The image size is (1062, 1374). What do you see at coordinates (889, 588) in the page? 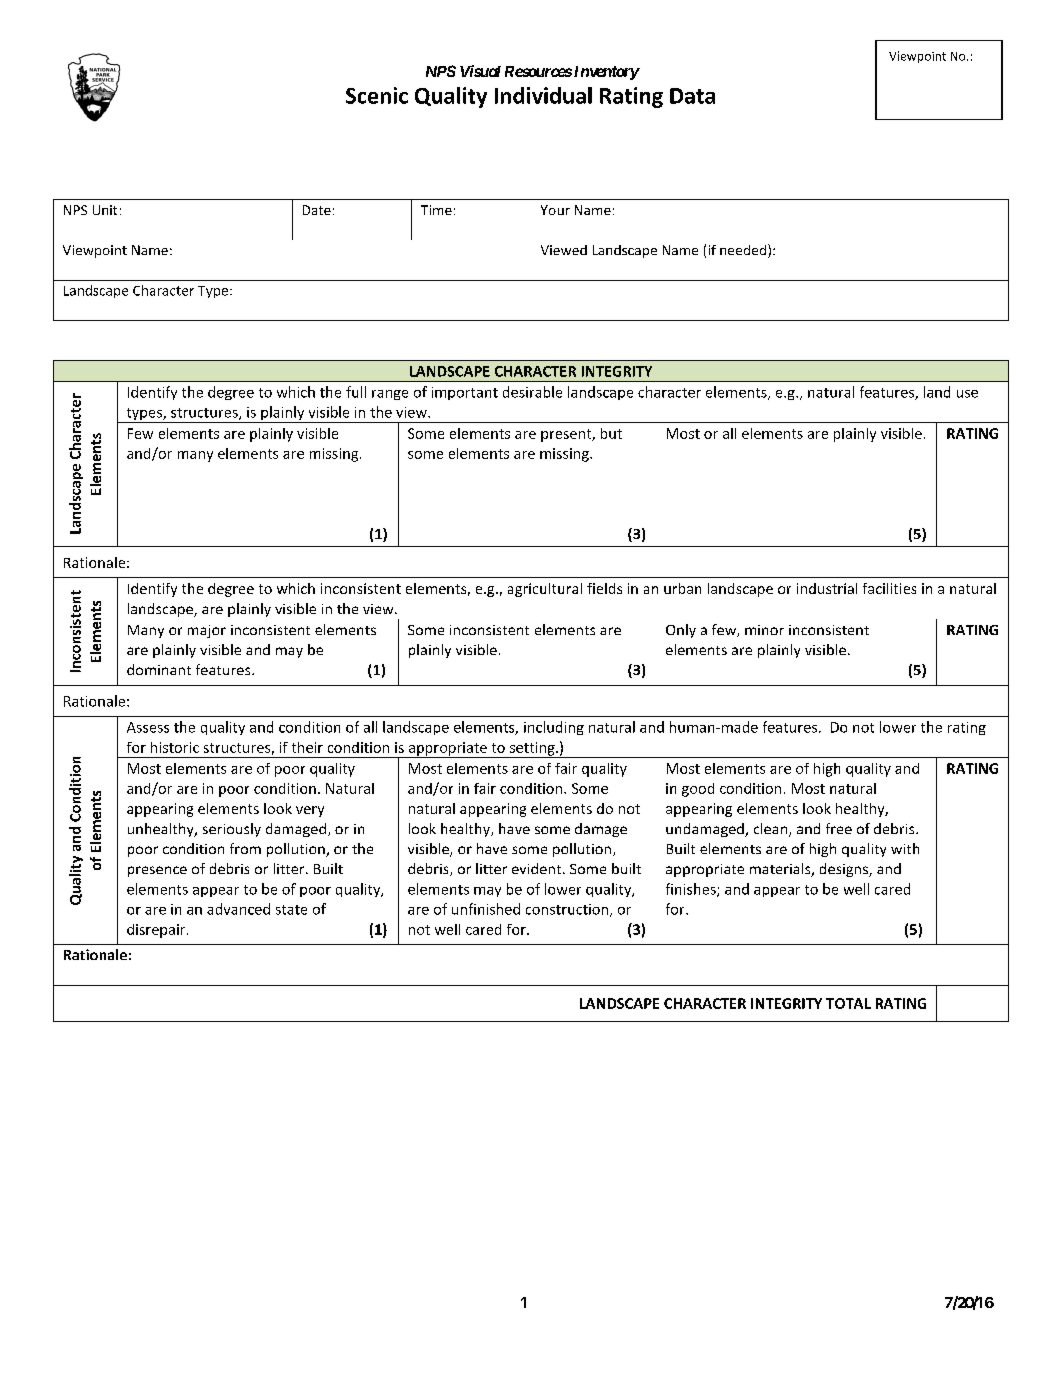
I see `facilities` at bounding box center [889, 588].
